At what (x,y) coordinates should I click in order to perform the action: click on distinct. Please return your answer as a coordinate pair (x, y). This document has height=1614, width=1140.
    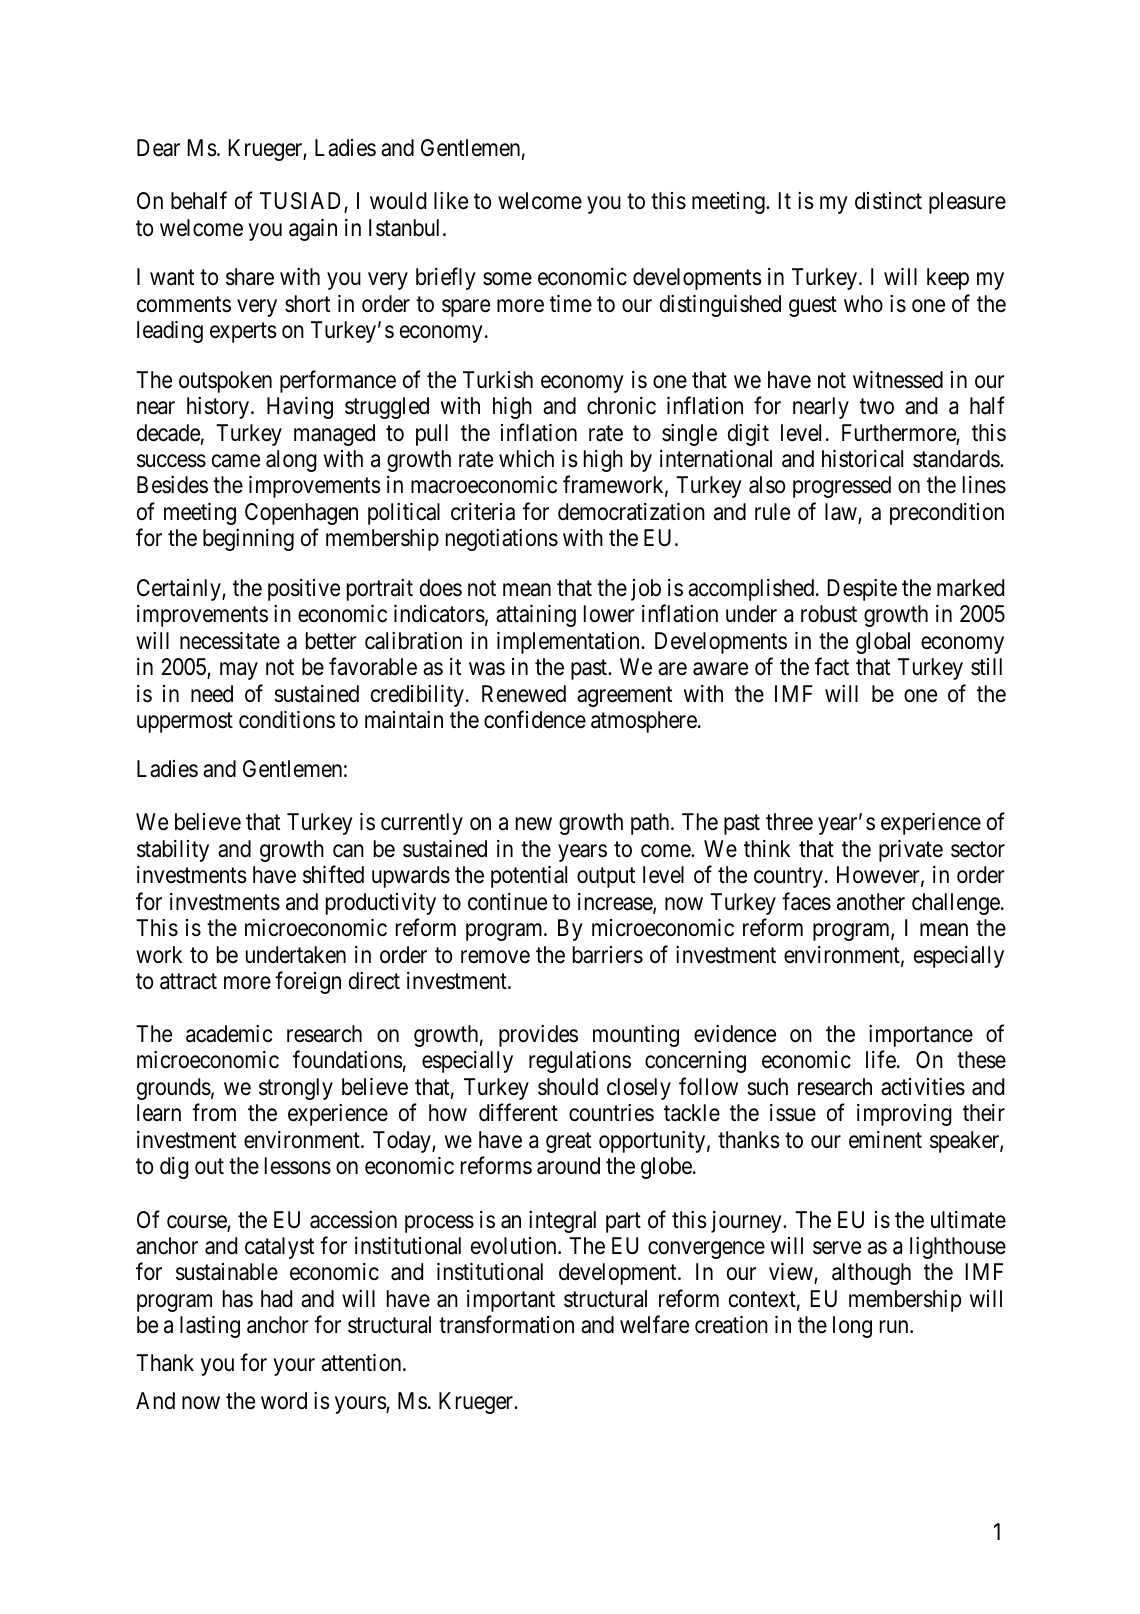
    Looking at the image, I should click on (888, 201).
